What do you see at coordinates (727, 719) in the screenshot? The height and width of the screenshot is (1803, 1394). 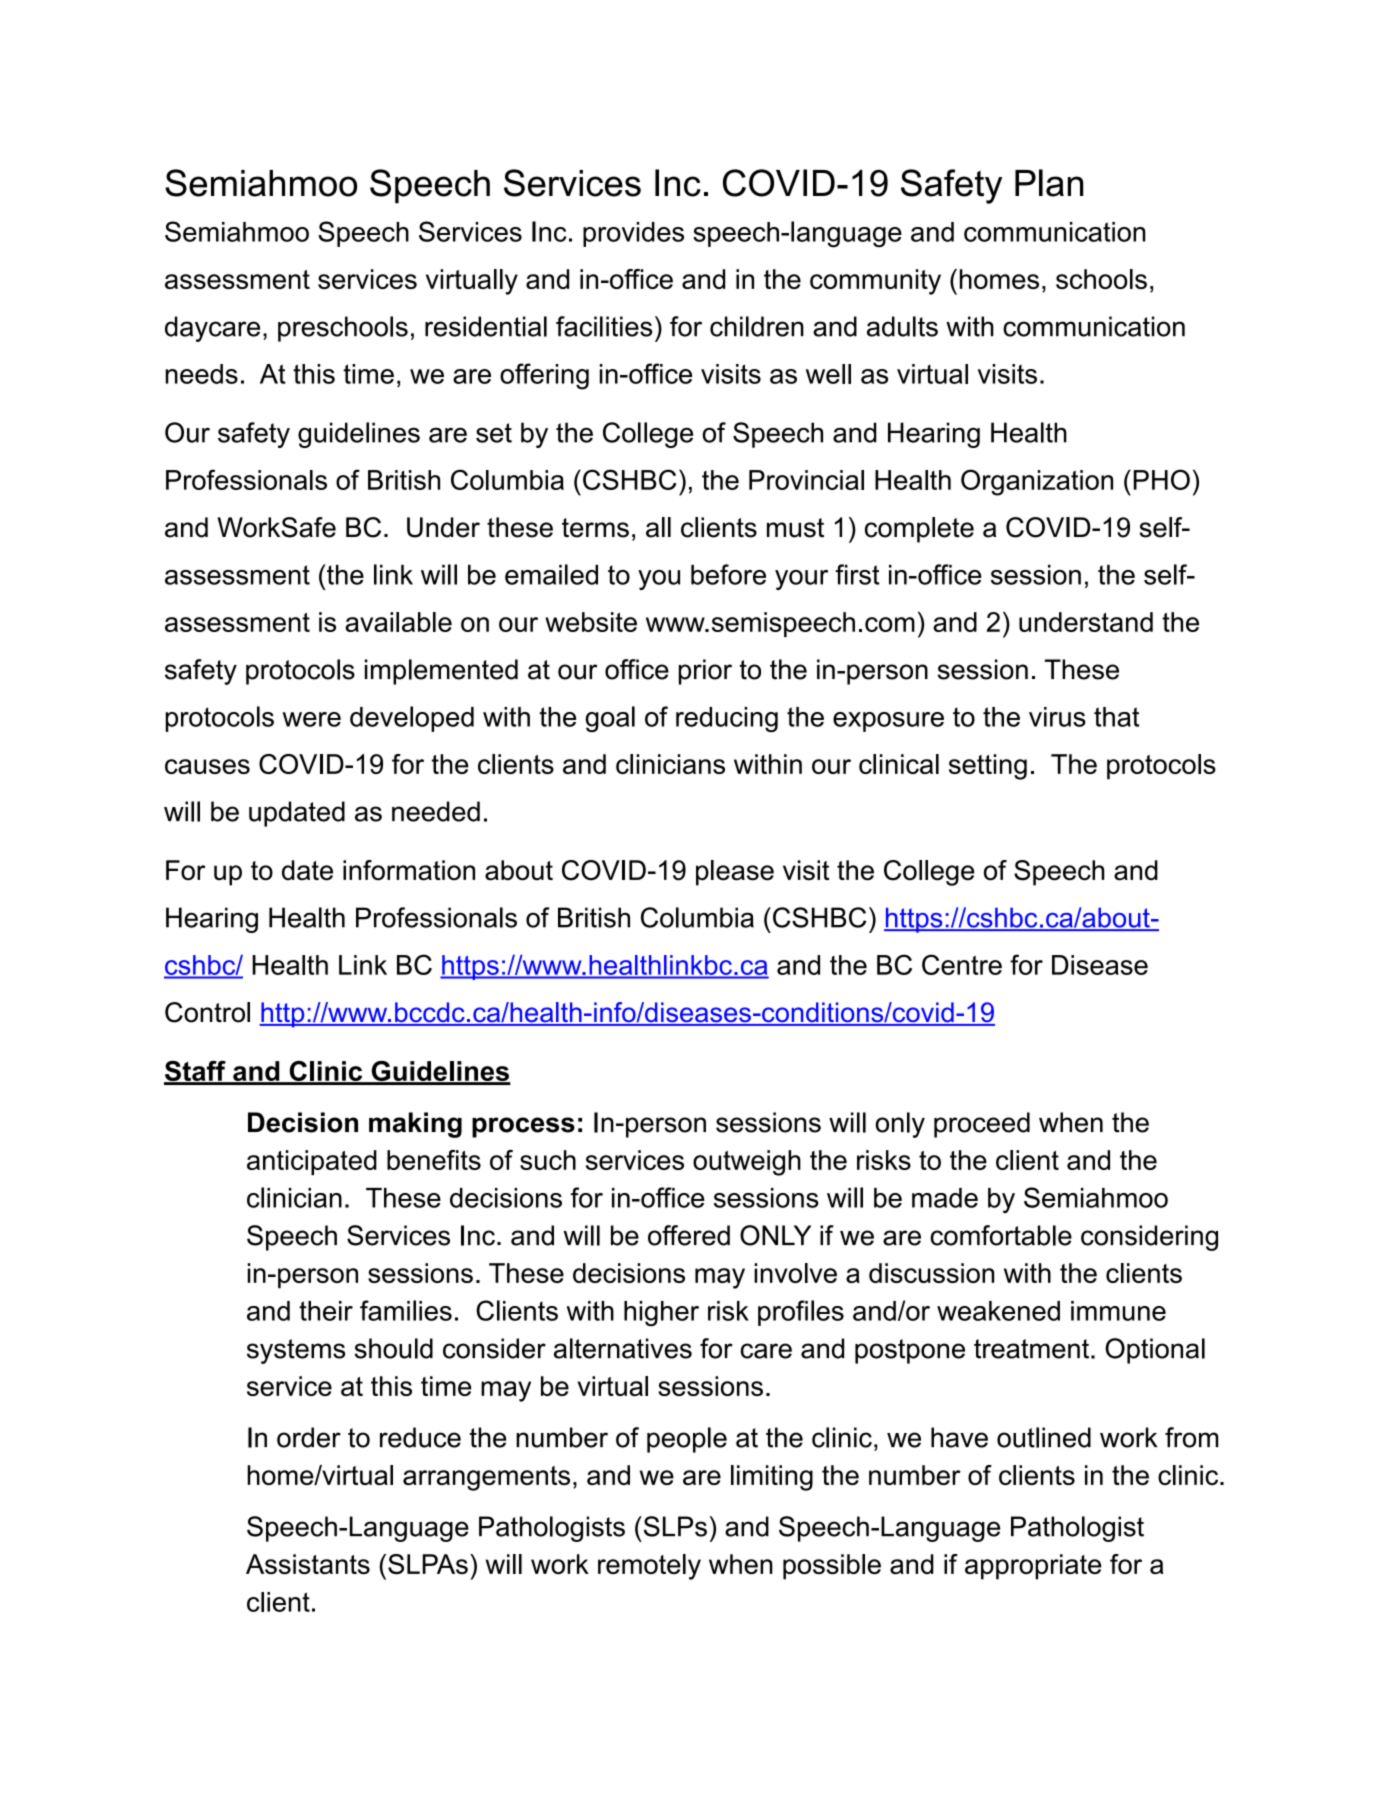 I see `reducing` at bounding box center [727, 719].
